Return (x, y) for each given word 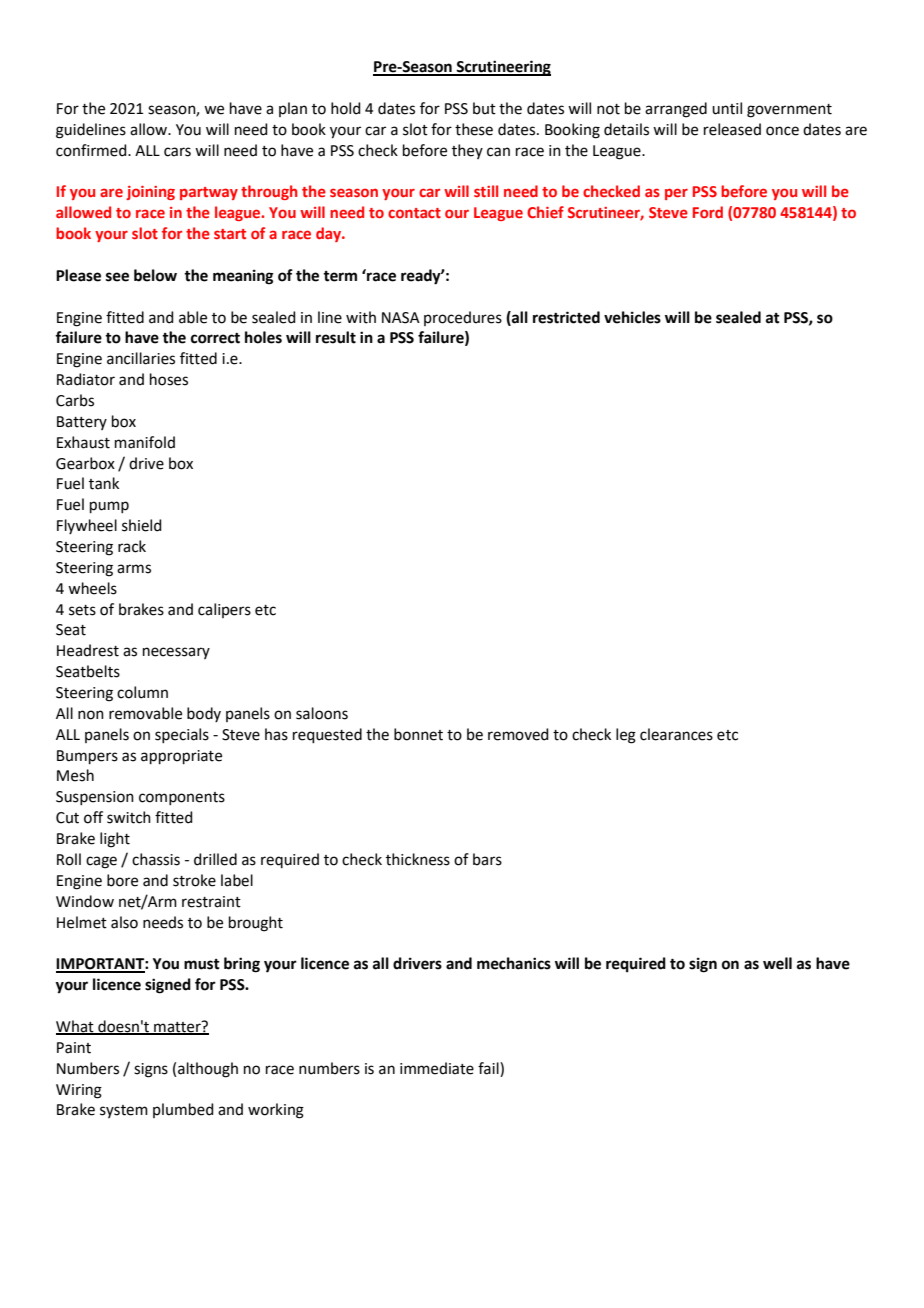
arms (134, 569)
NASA (401, 318)
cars (177, 152)
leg (626, 736)
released (732, 129)
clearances (676, 734)
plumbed (183, 1110)
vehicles (632, 317)
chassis (156, 859)
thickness (418, 859)
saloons (322, 713)
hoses (169, 379)
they (467, 151)
